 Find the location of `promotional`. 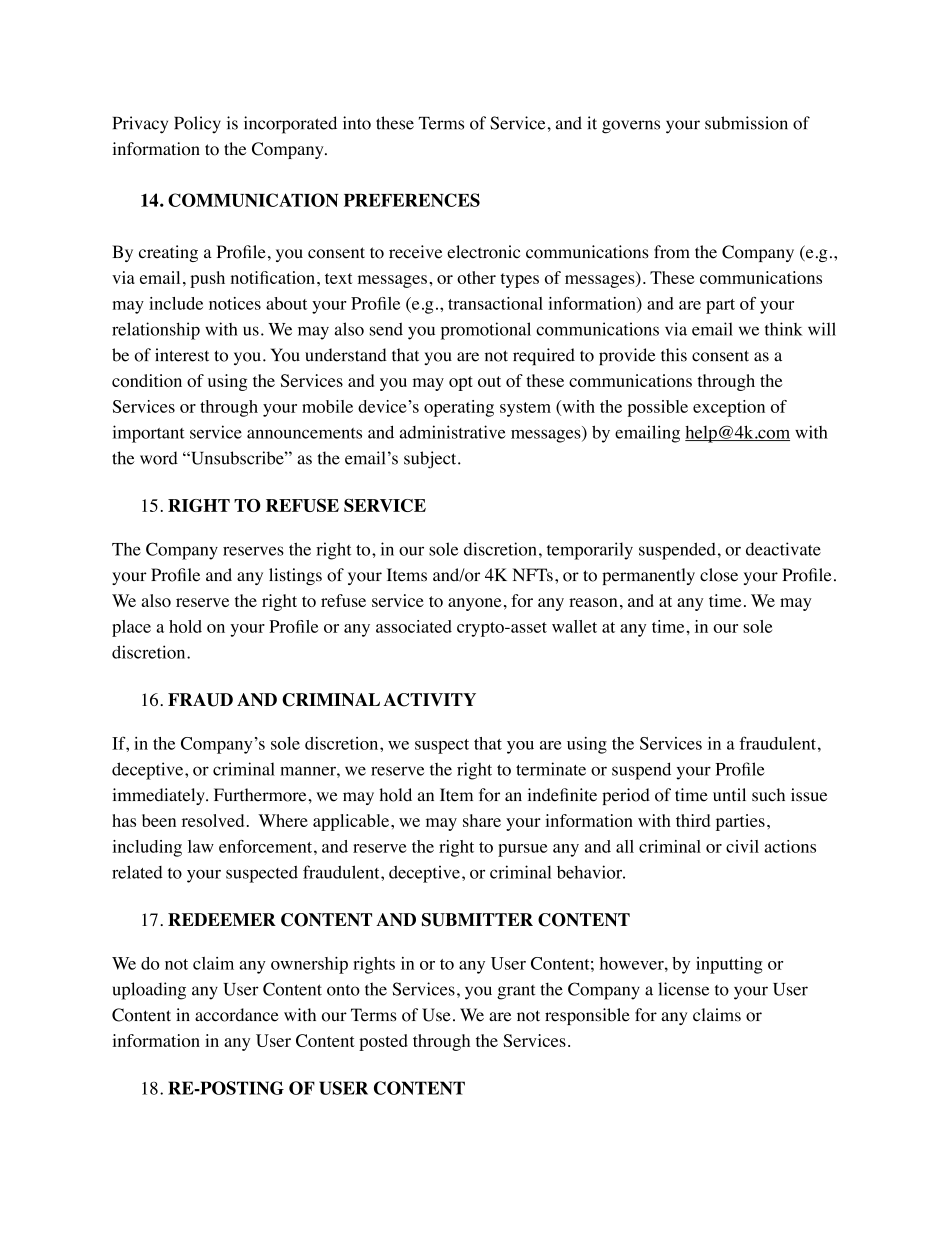

promotional is located at coordinates (486, 331).
